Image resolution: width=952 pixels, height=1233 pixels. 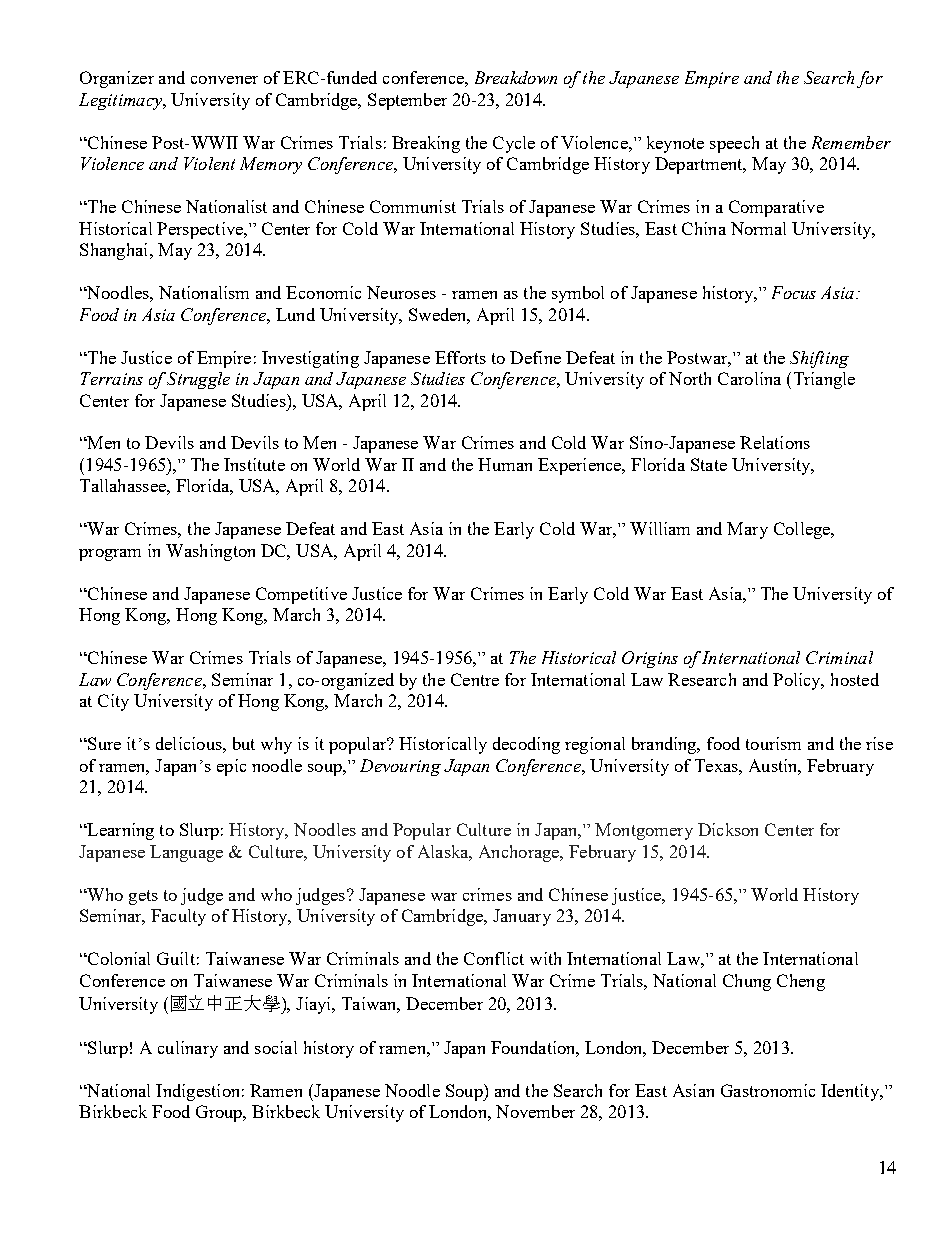 What do you see at coordinates (475, 679) in the image?
I see `Centre` at bounding box center [475, 679].
